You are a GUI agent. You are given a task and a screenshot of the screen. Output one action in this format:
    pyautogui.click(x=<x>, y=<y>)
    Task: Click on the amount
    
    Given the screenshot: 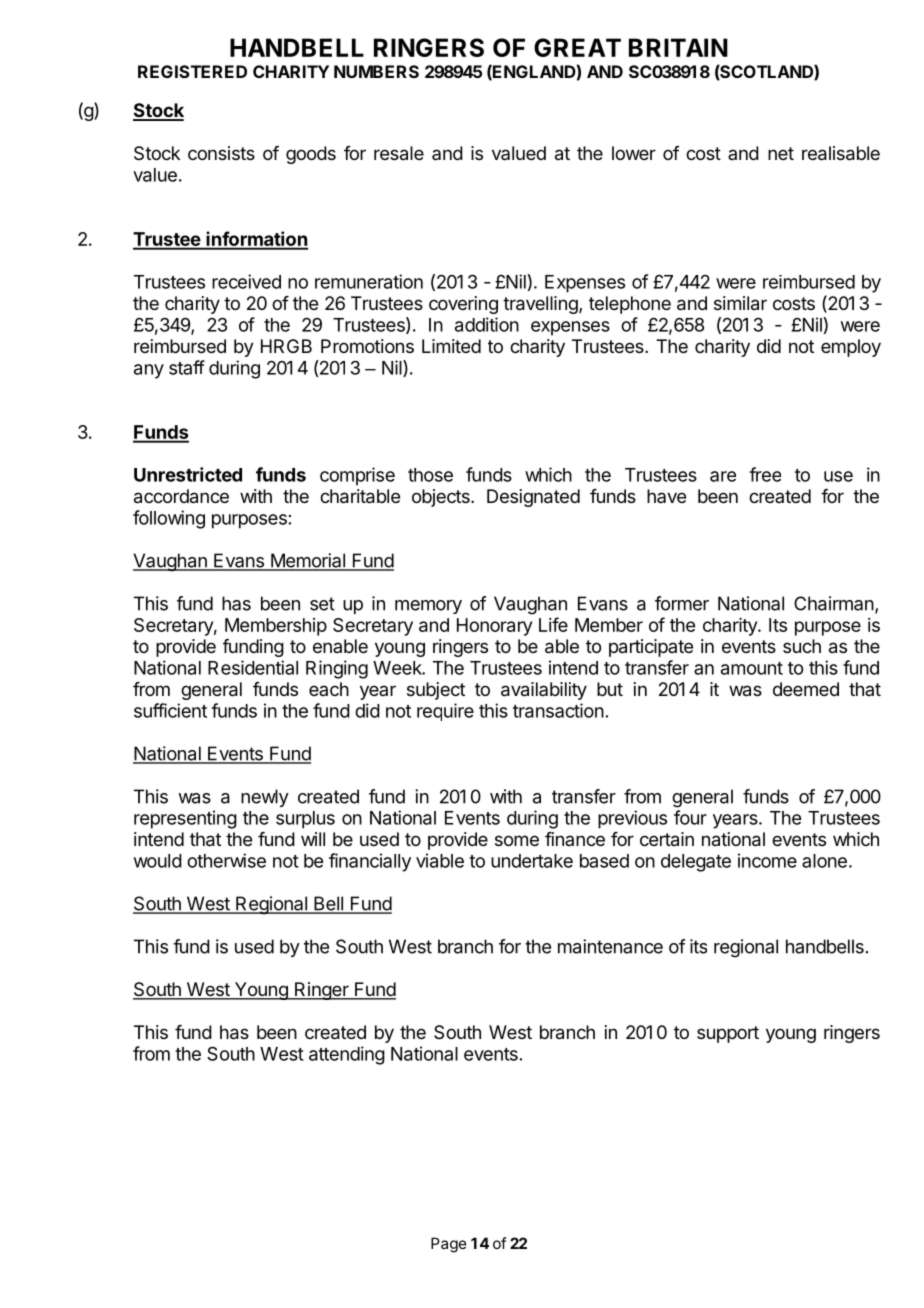 What is the action you would take?
    pyautogui.click(x=752, y=668)
